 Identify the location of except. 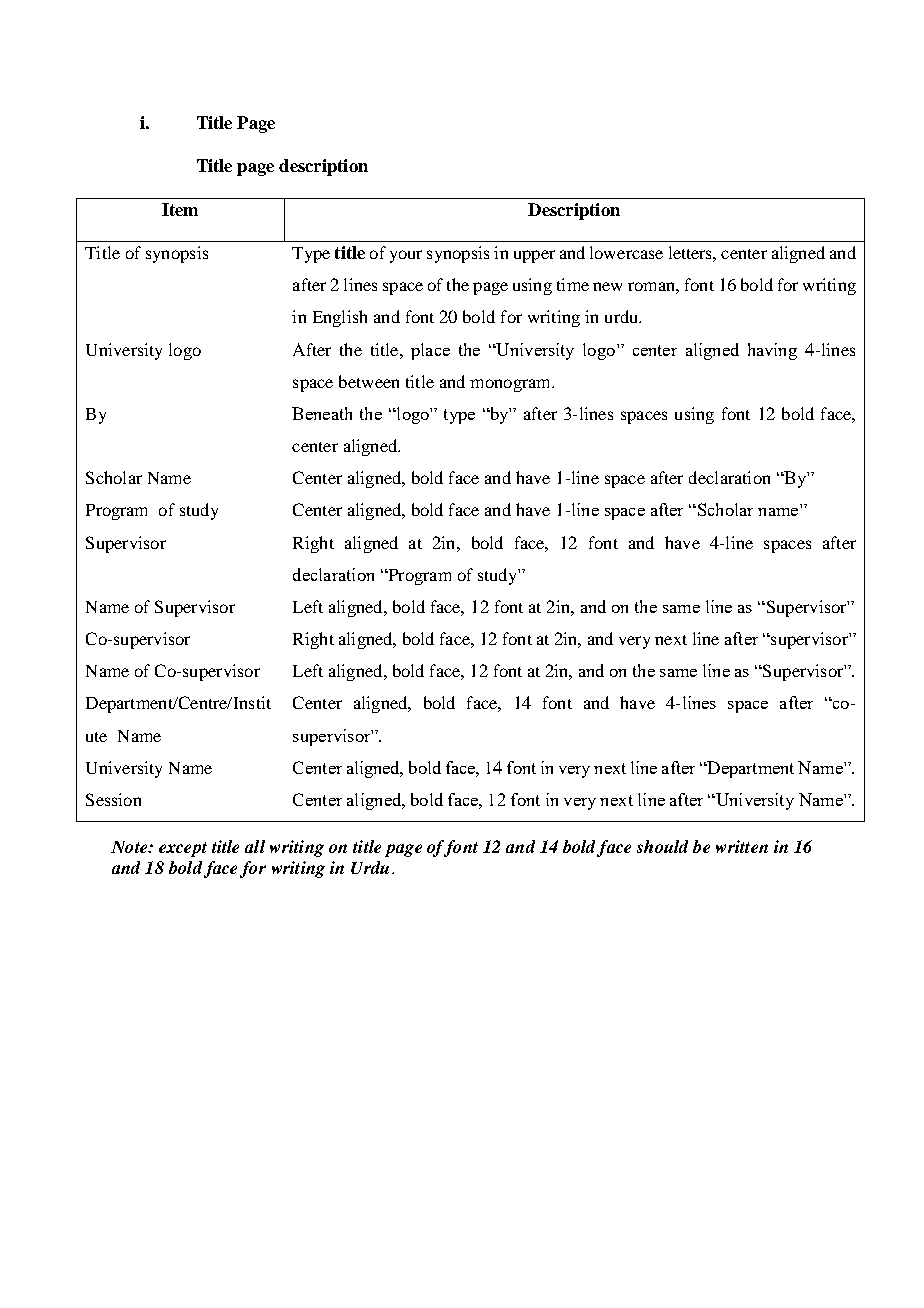
(183, 849).
